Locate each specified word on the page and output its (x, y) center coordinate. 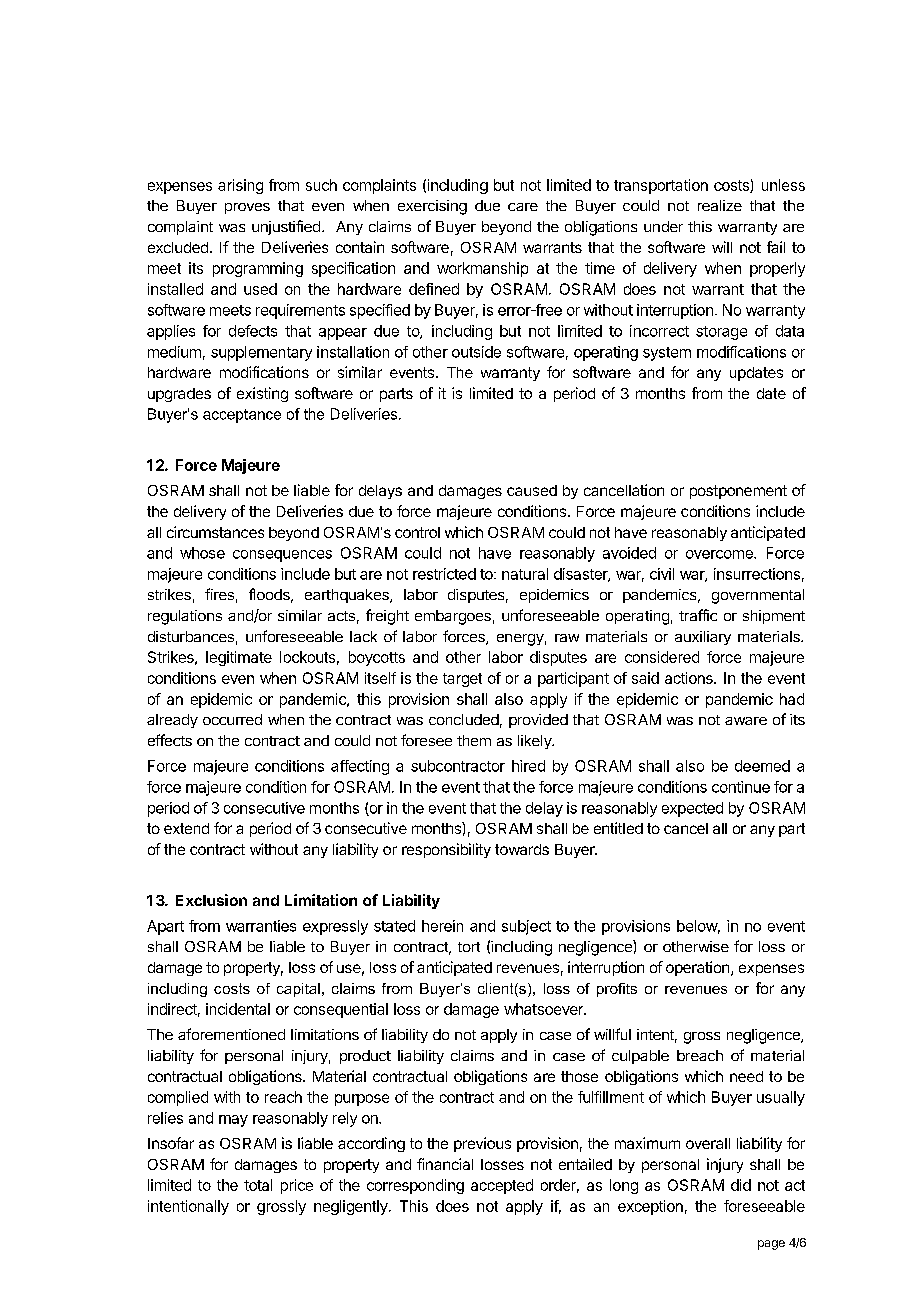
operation (697, 968)
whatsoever (544, 1009)
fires (219, 594)
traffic (698, 615)
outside (476, 352)
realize (720, 205)
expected (692, 809)
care (523, 207)
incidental (238, 1009)
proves (247, 208)
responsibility (446, 850)
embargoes (453, 617)
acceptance (242, 416)
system (667, 354)
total (258, 1185)
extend (186, 828)
